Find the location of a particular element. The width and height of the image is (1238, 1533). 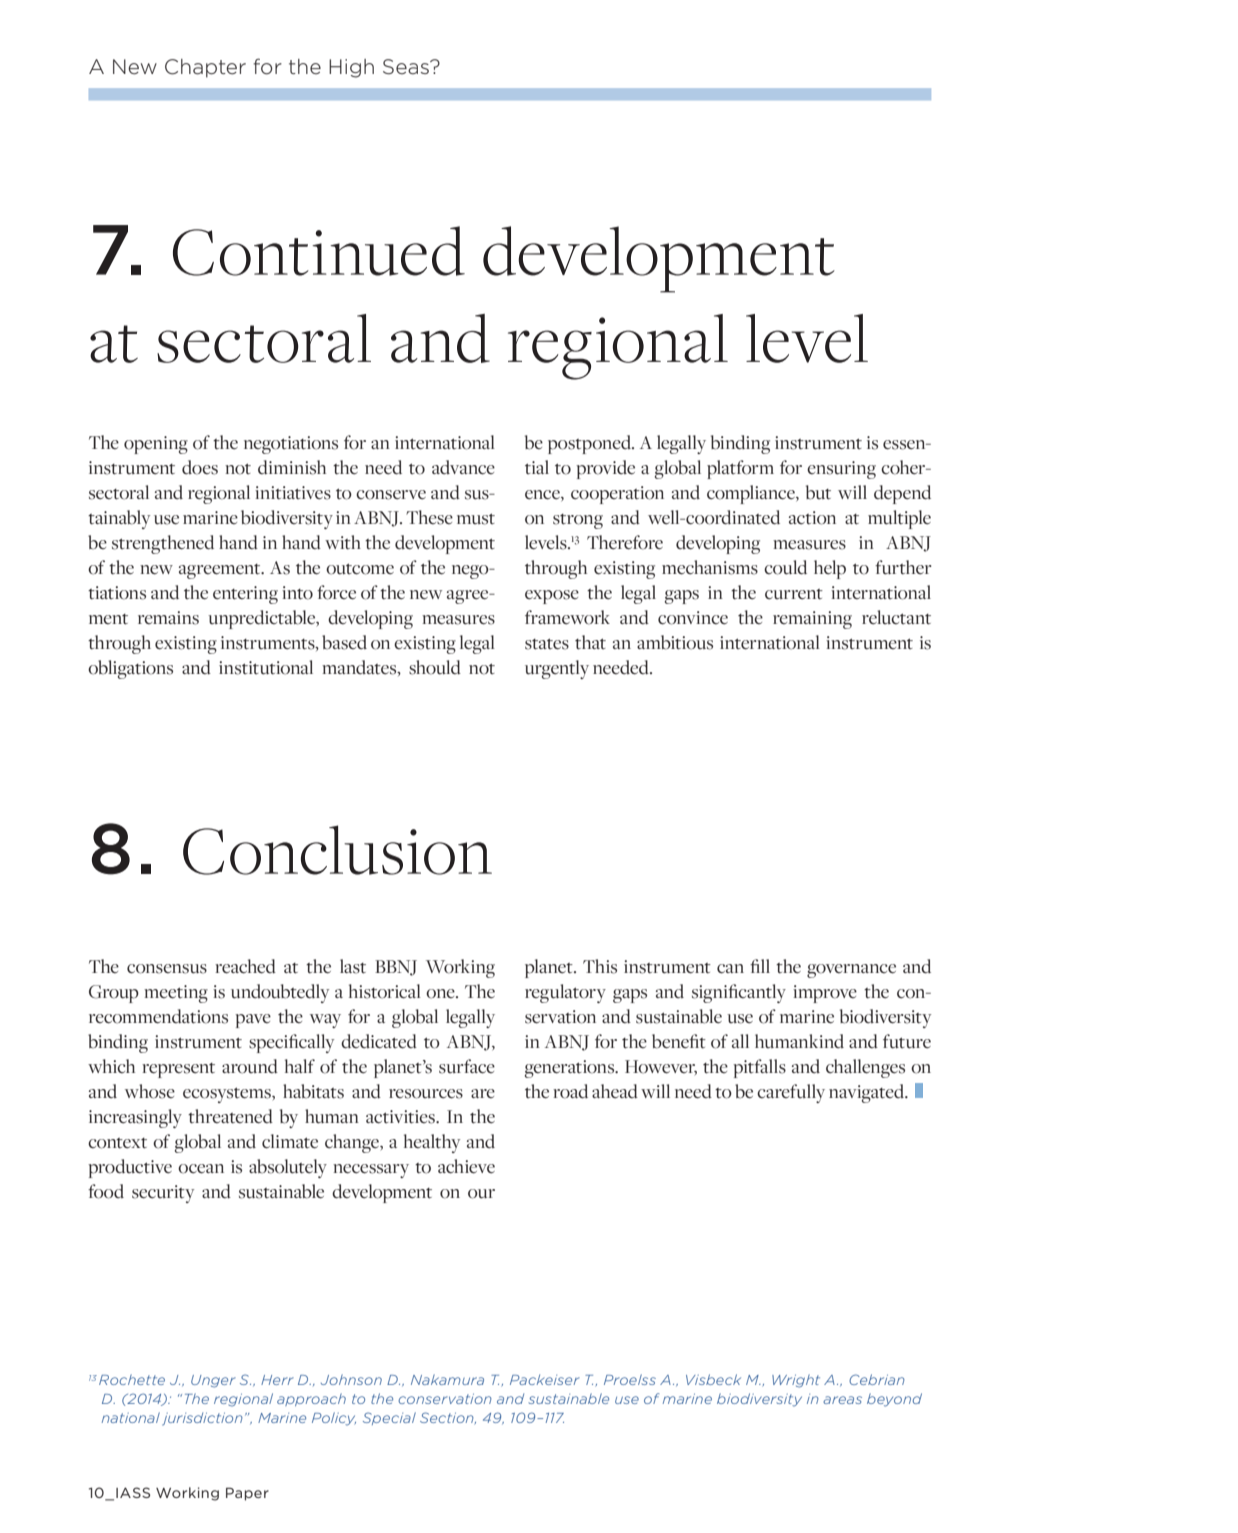

meeting is located at coordinates (176, 994).
